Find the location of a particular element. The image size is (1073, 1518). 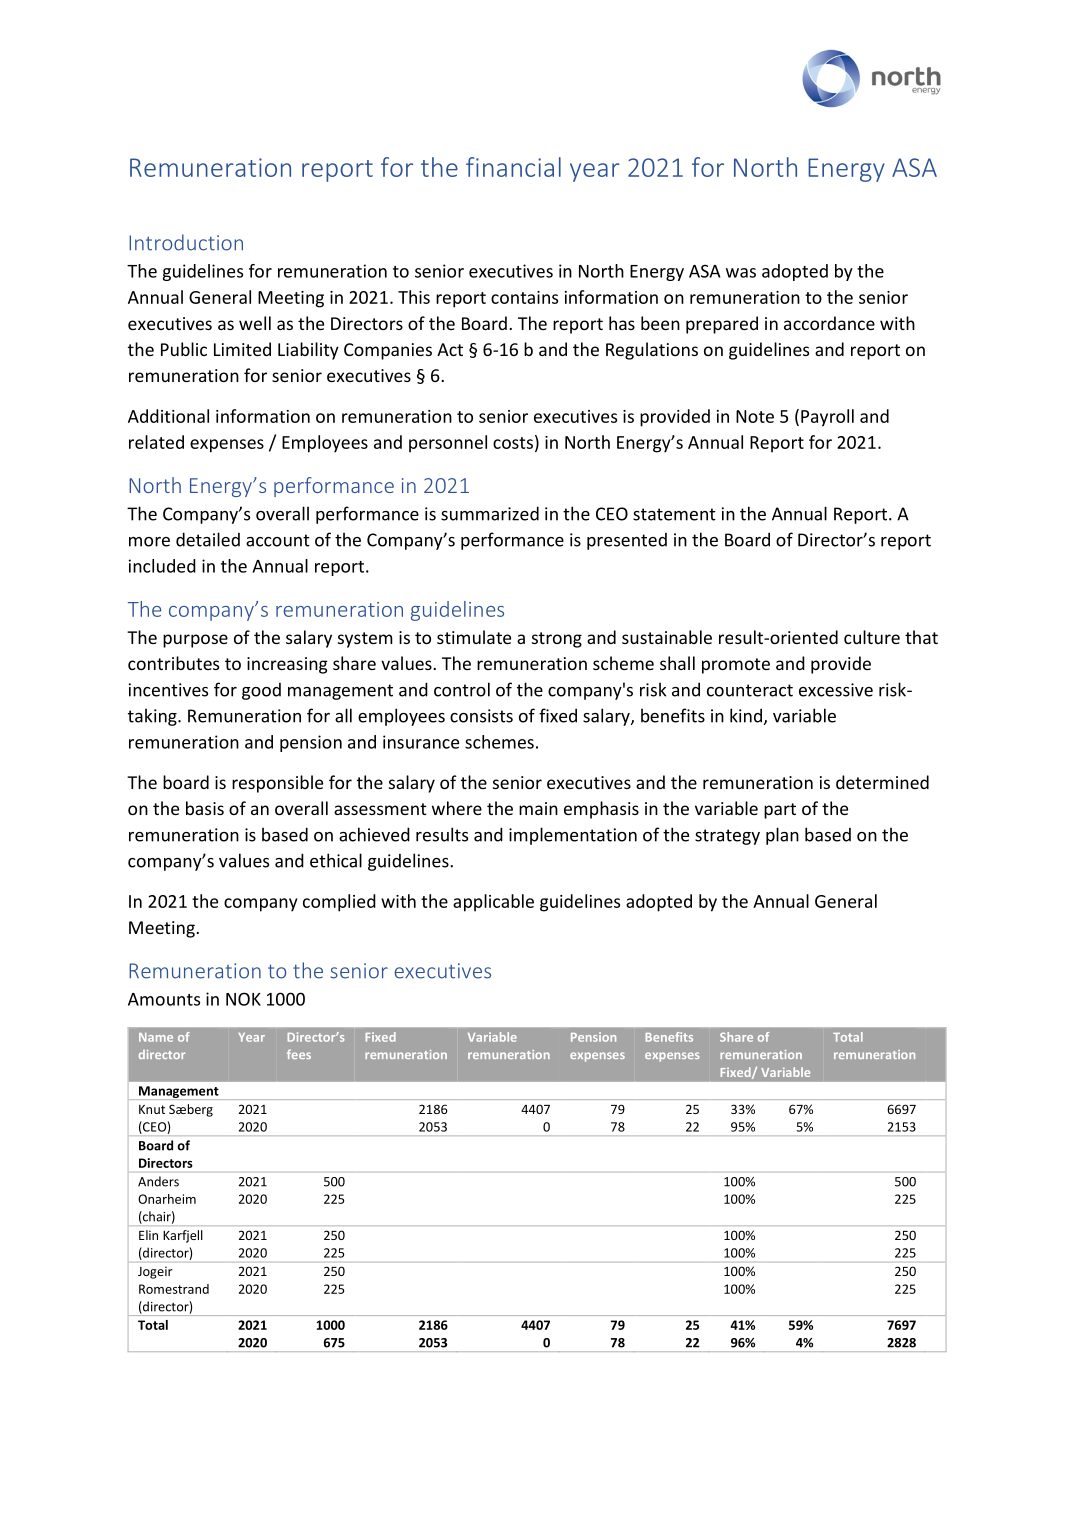

excessive is located at coordinates (836, 690).
